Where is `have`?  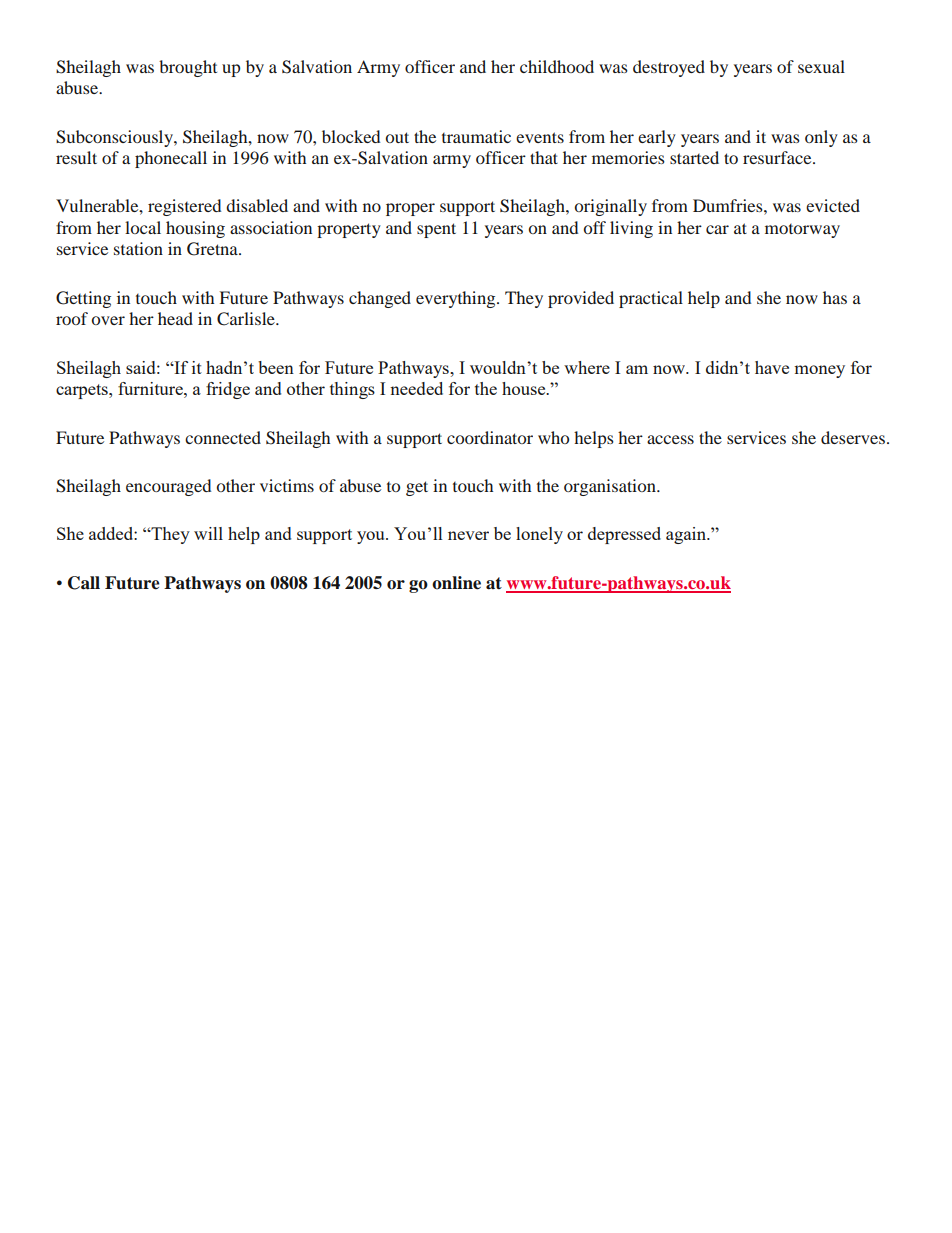
have is located at coordinates (772, 367).
